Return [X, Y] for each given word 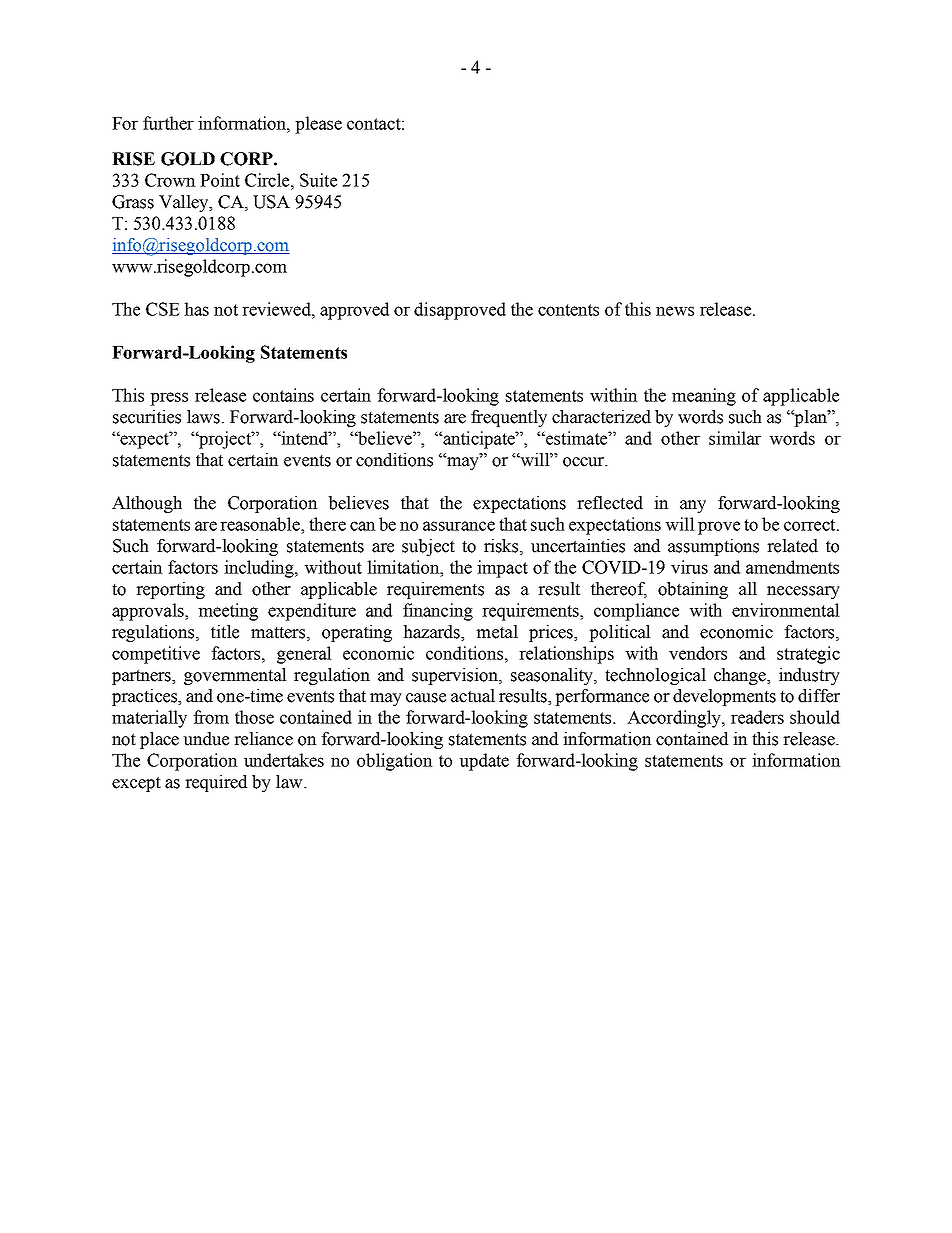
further [168, 123]
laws [205, 417]
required [216, 783]
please [318, 125]
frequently [509, 418]
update [484, 762]
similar [735, 438]
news [675, 311]
